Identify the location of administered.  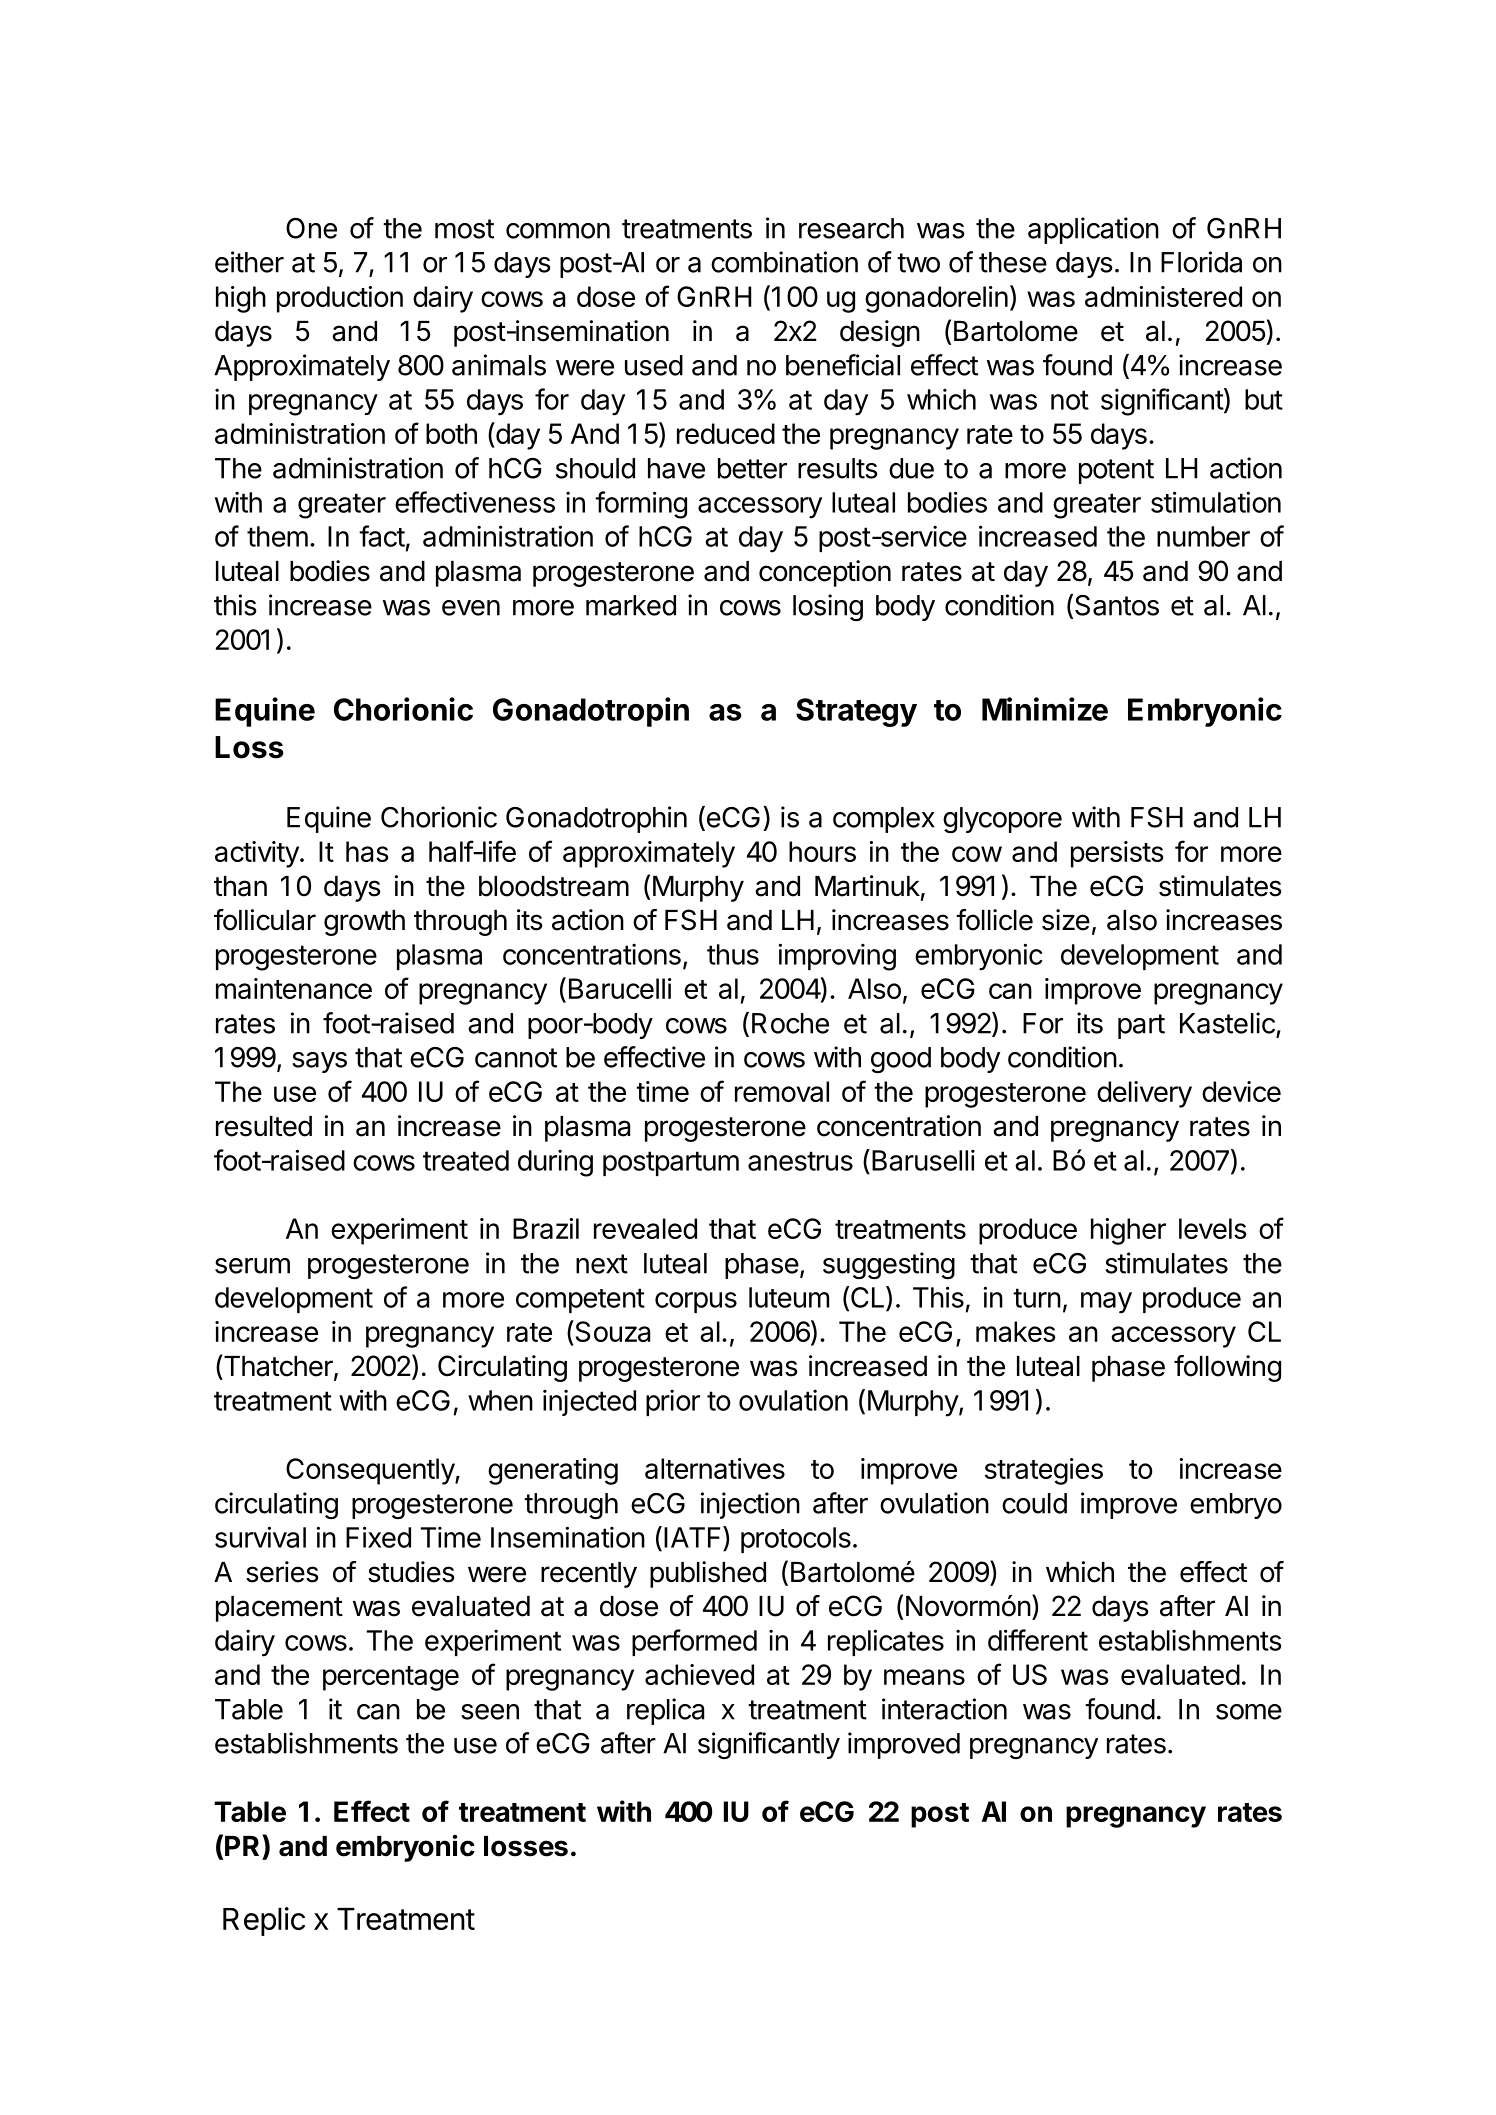
(1163, 296).
